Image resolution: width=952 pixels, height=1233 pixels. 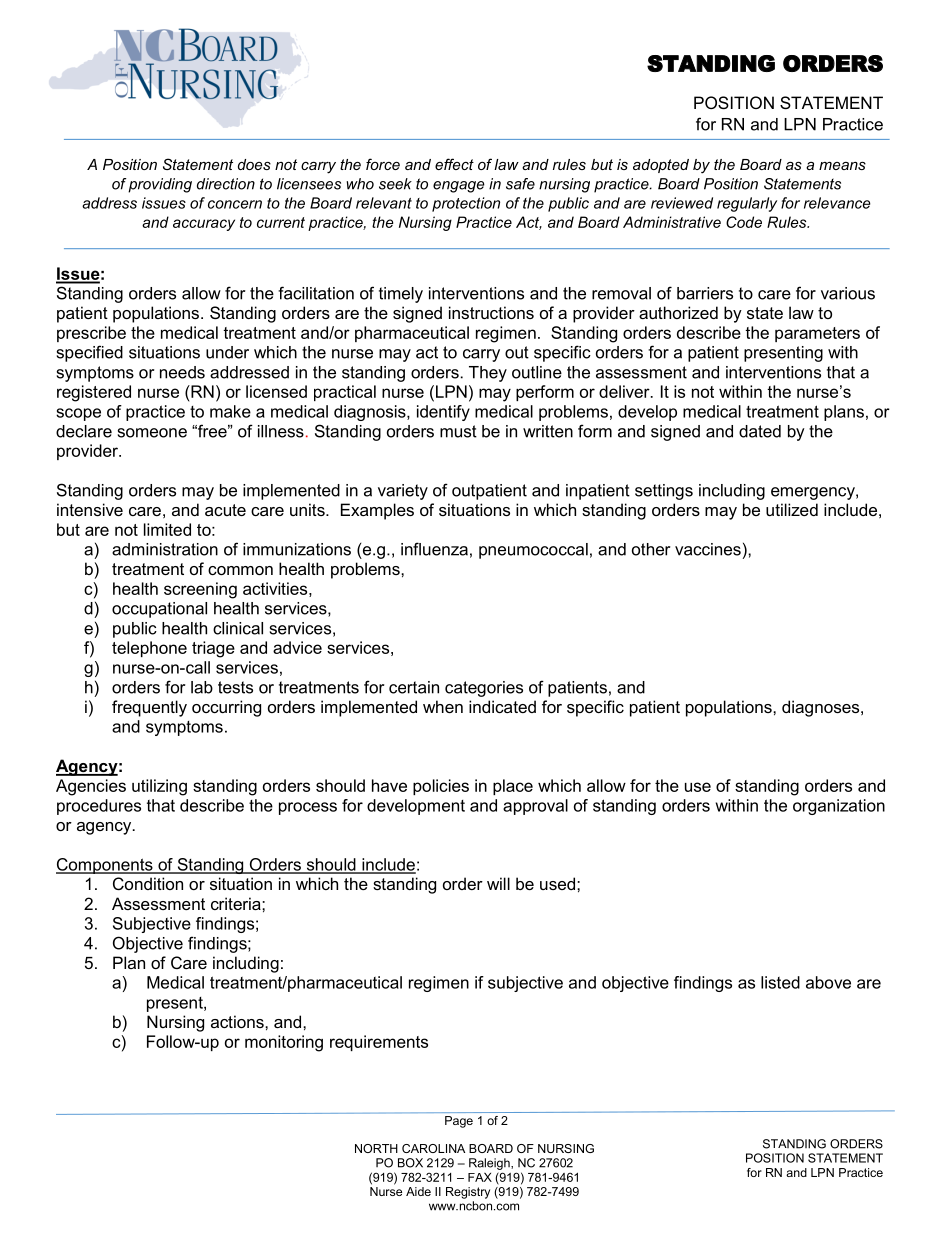 What do you see at coordinates (490, 1164) in the screenshot?
I see `Raleigh` at bounding box center [490, 1164].
